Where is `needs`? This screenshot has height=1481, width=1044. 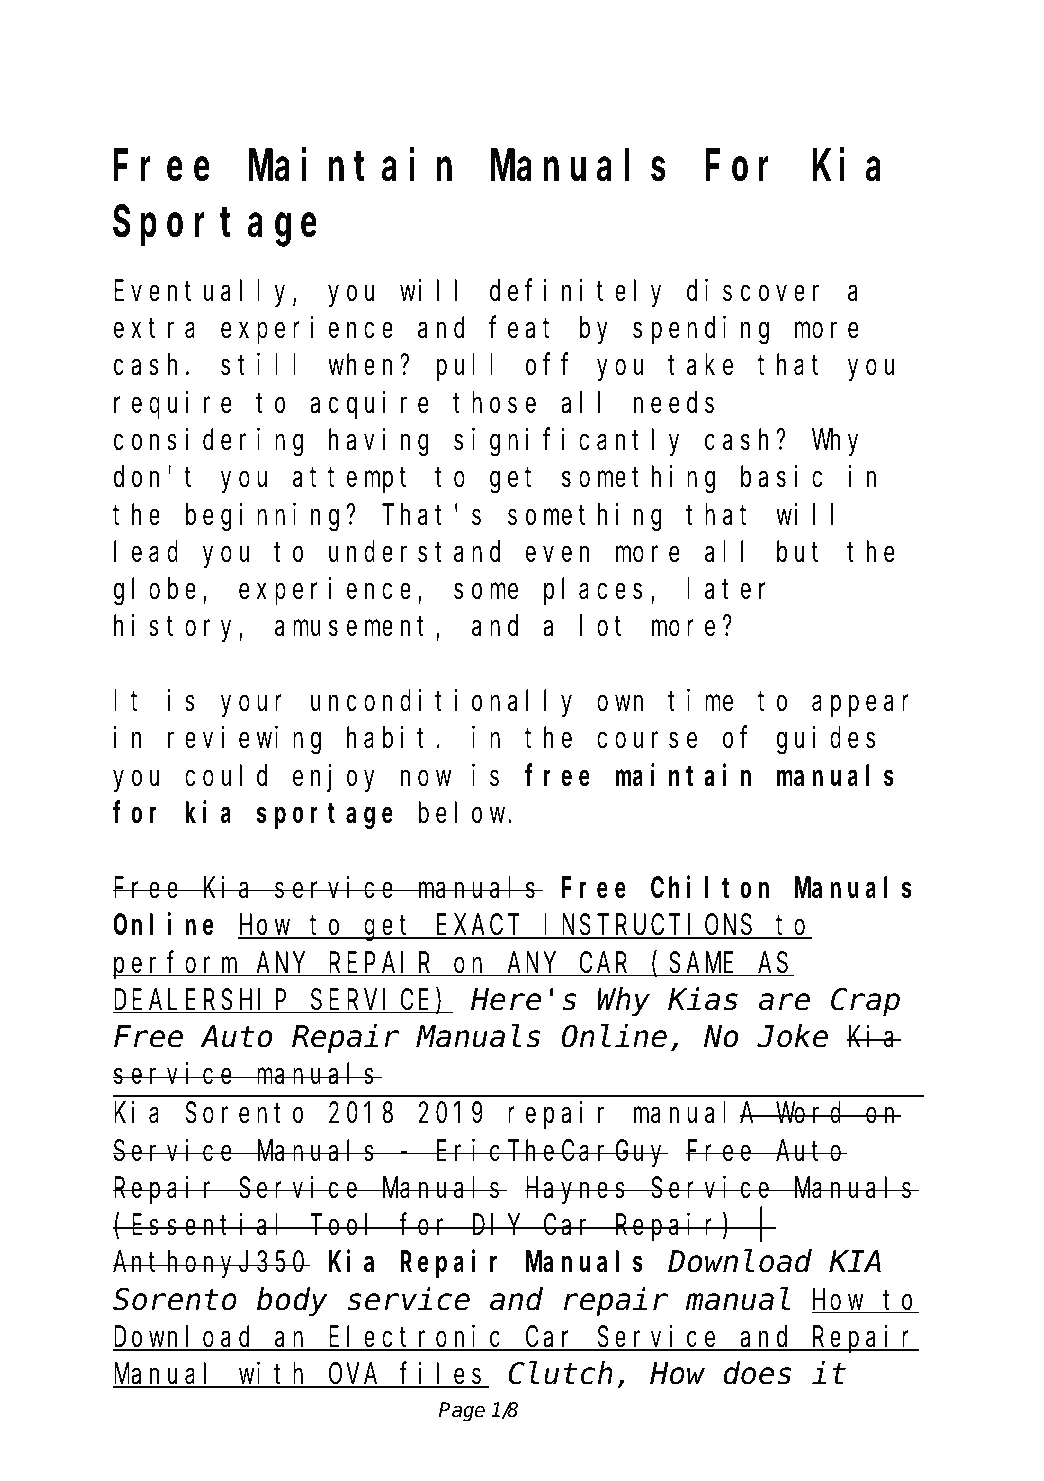
needs is located at coordinates (674, 403).
